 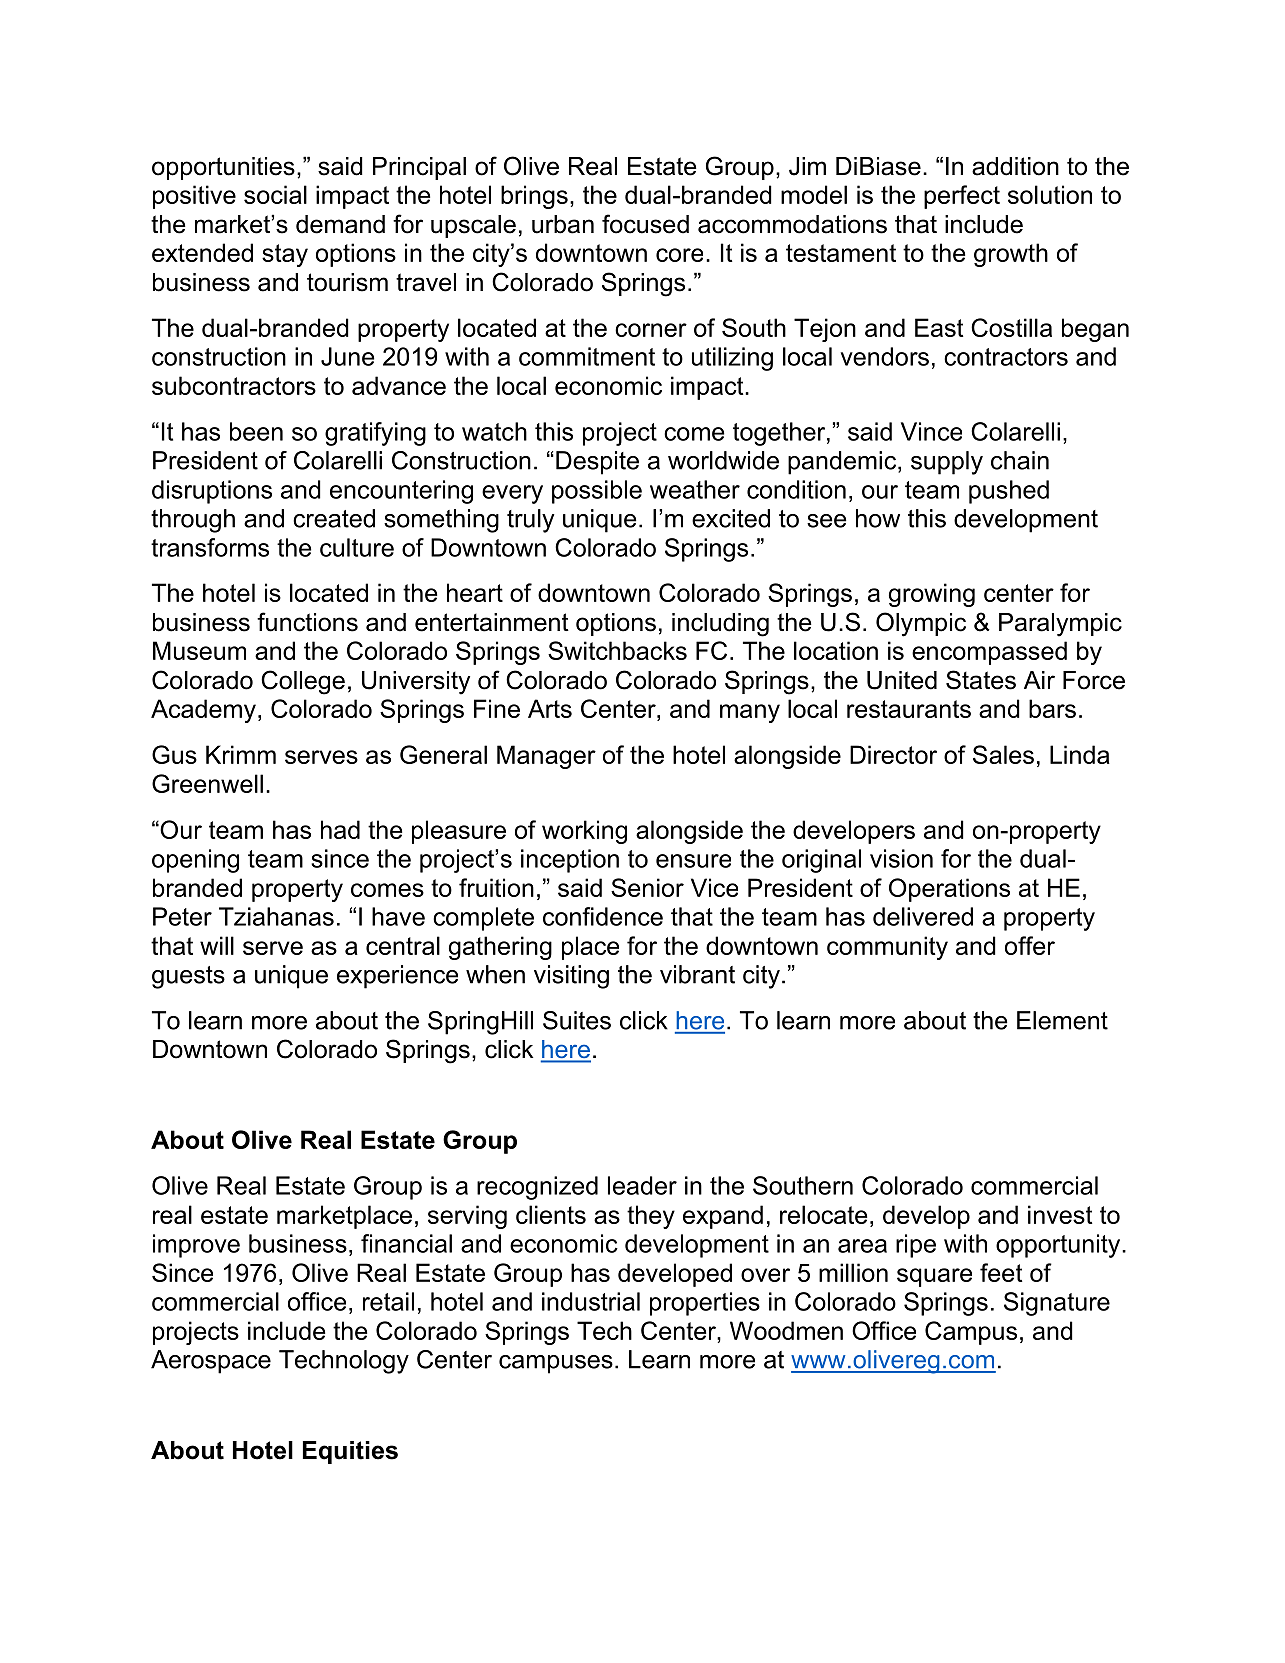 I want to click on Signature, so click(x=1057, y=1304).
